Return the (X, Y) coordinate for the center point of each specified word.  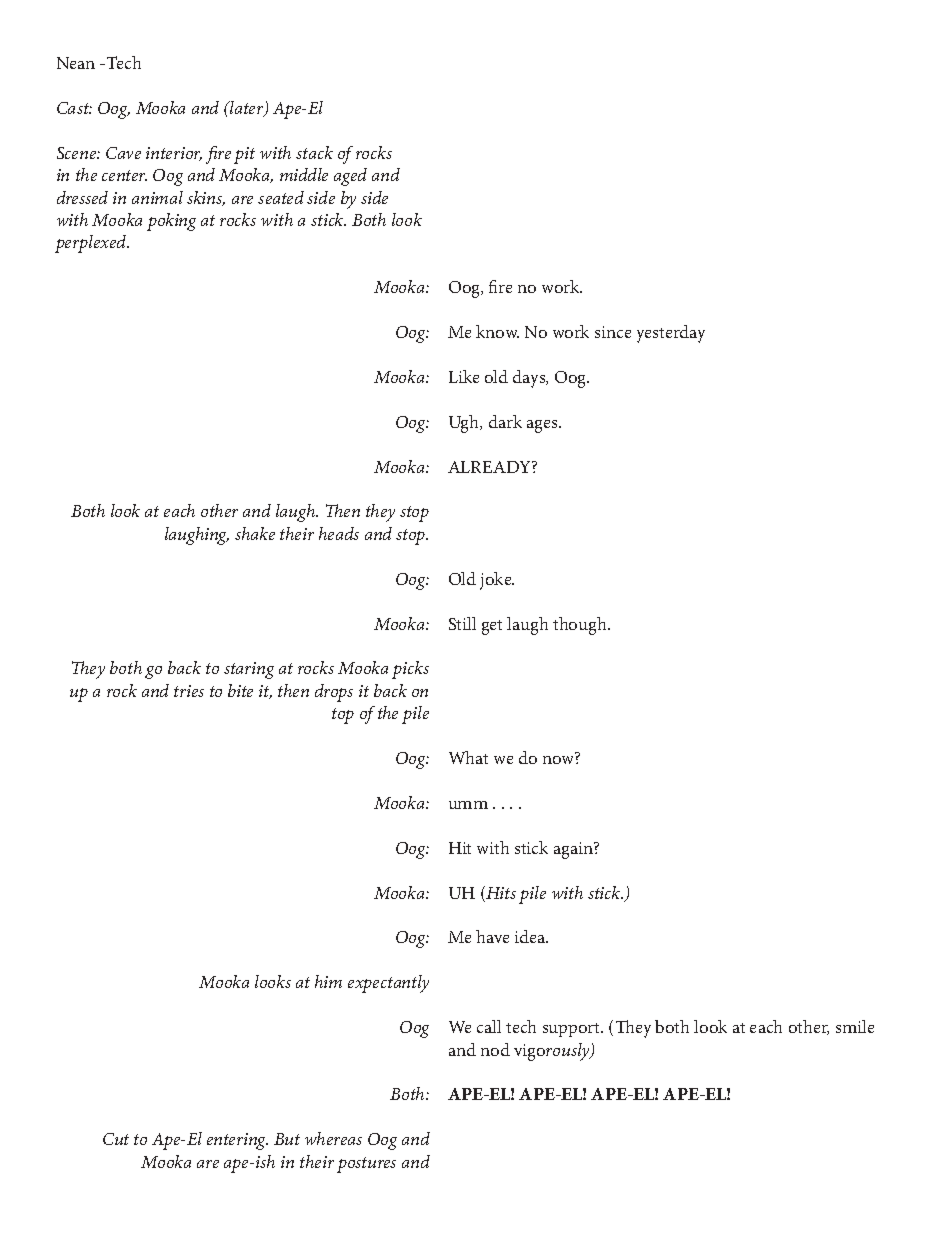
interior (174, 154)
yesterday (671, 334)
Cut (116, 1139)
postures (366, 1165)
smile (855, 1026)
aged (350, 177)
